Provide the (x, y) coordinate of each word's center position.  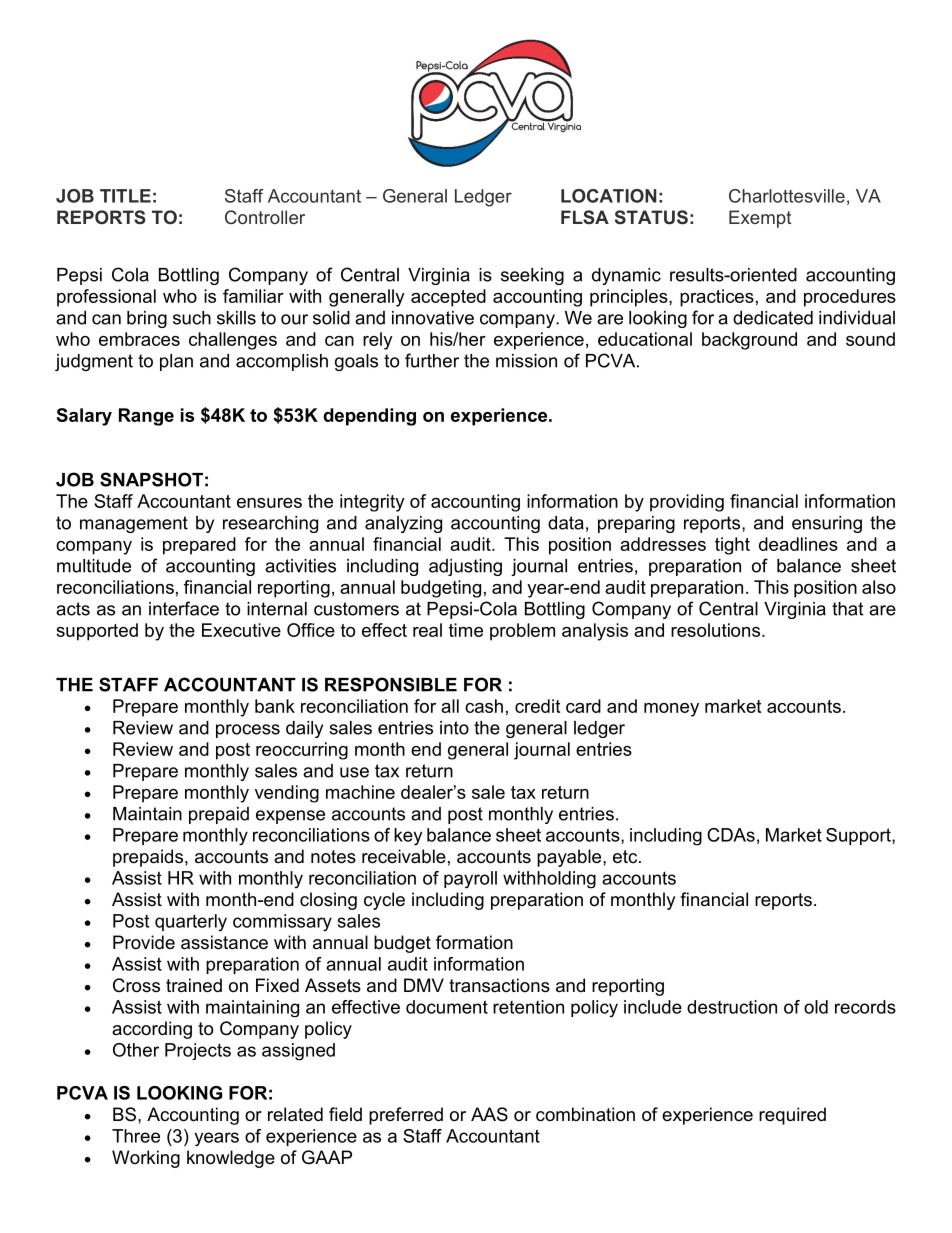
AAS (489, 1114)
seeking (532, 276)
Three (136, 1136)
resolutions (717, 630)
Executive (241, 630)
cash (484, 706)
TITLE (125, 196)
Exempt (760, 219)
